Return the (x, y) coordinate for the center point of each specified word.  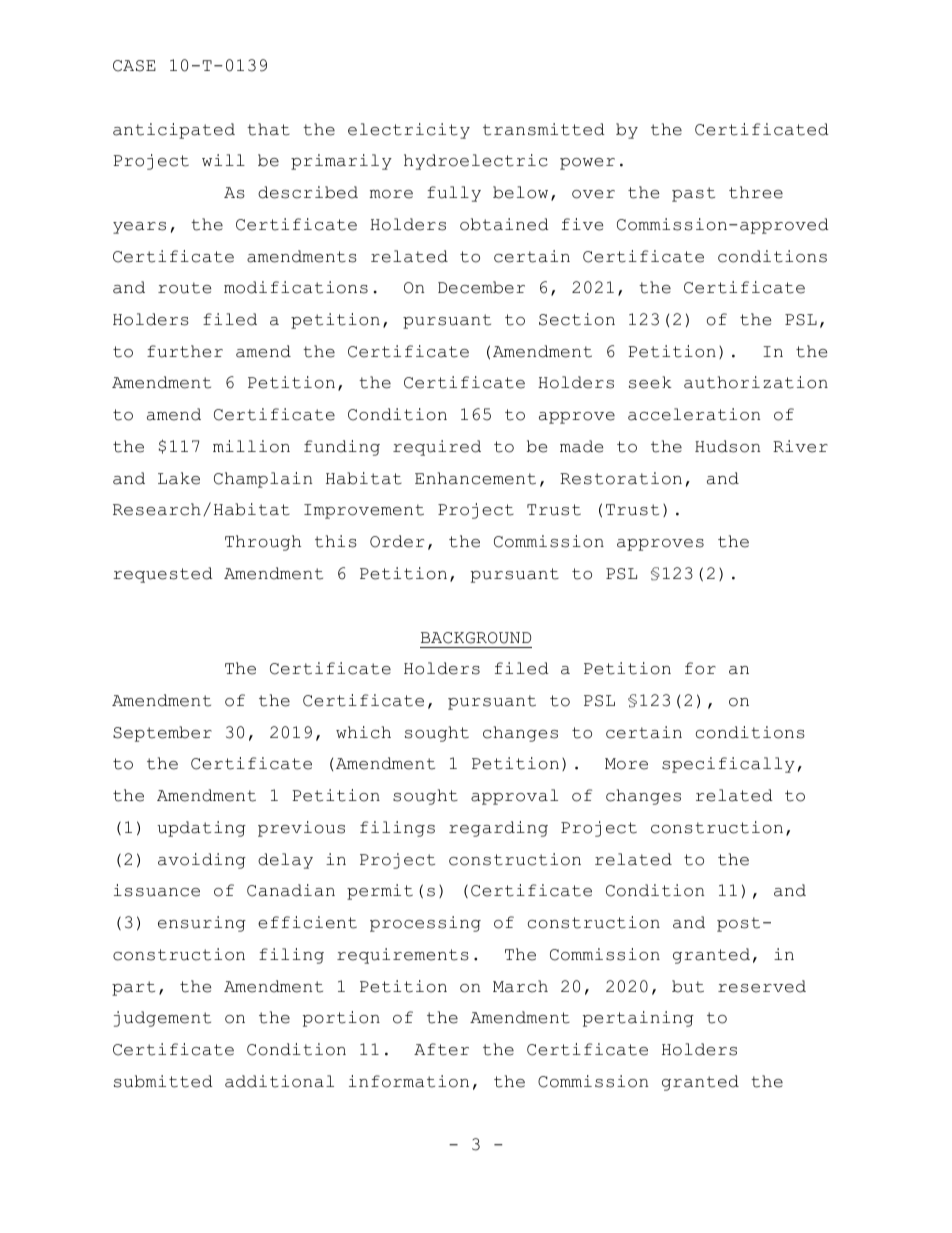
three (756, 192)
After (441, 1049)
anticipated (174, 131)
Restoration (621, 478)
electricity (409, 131)
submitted (163, 1081)
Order (397, 541)
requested (163, 575)
